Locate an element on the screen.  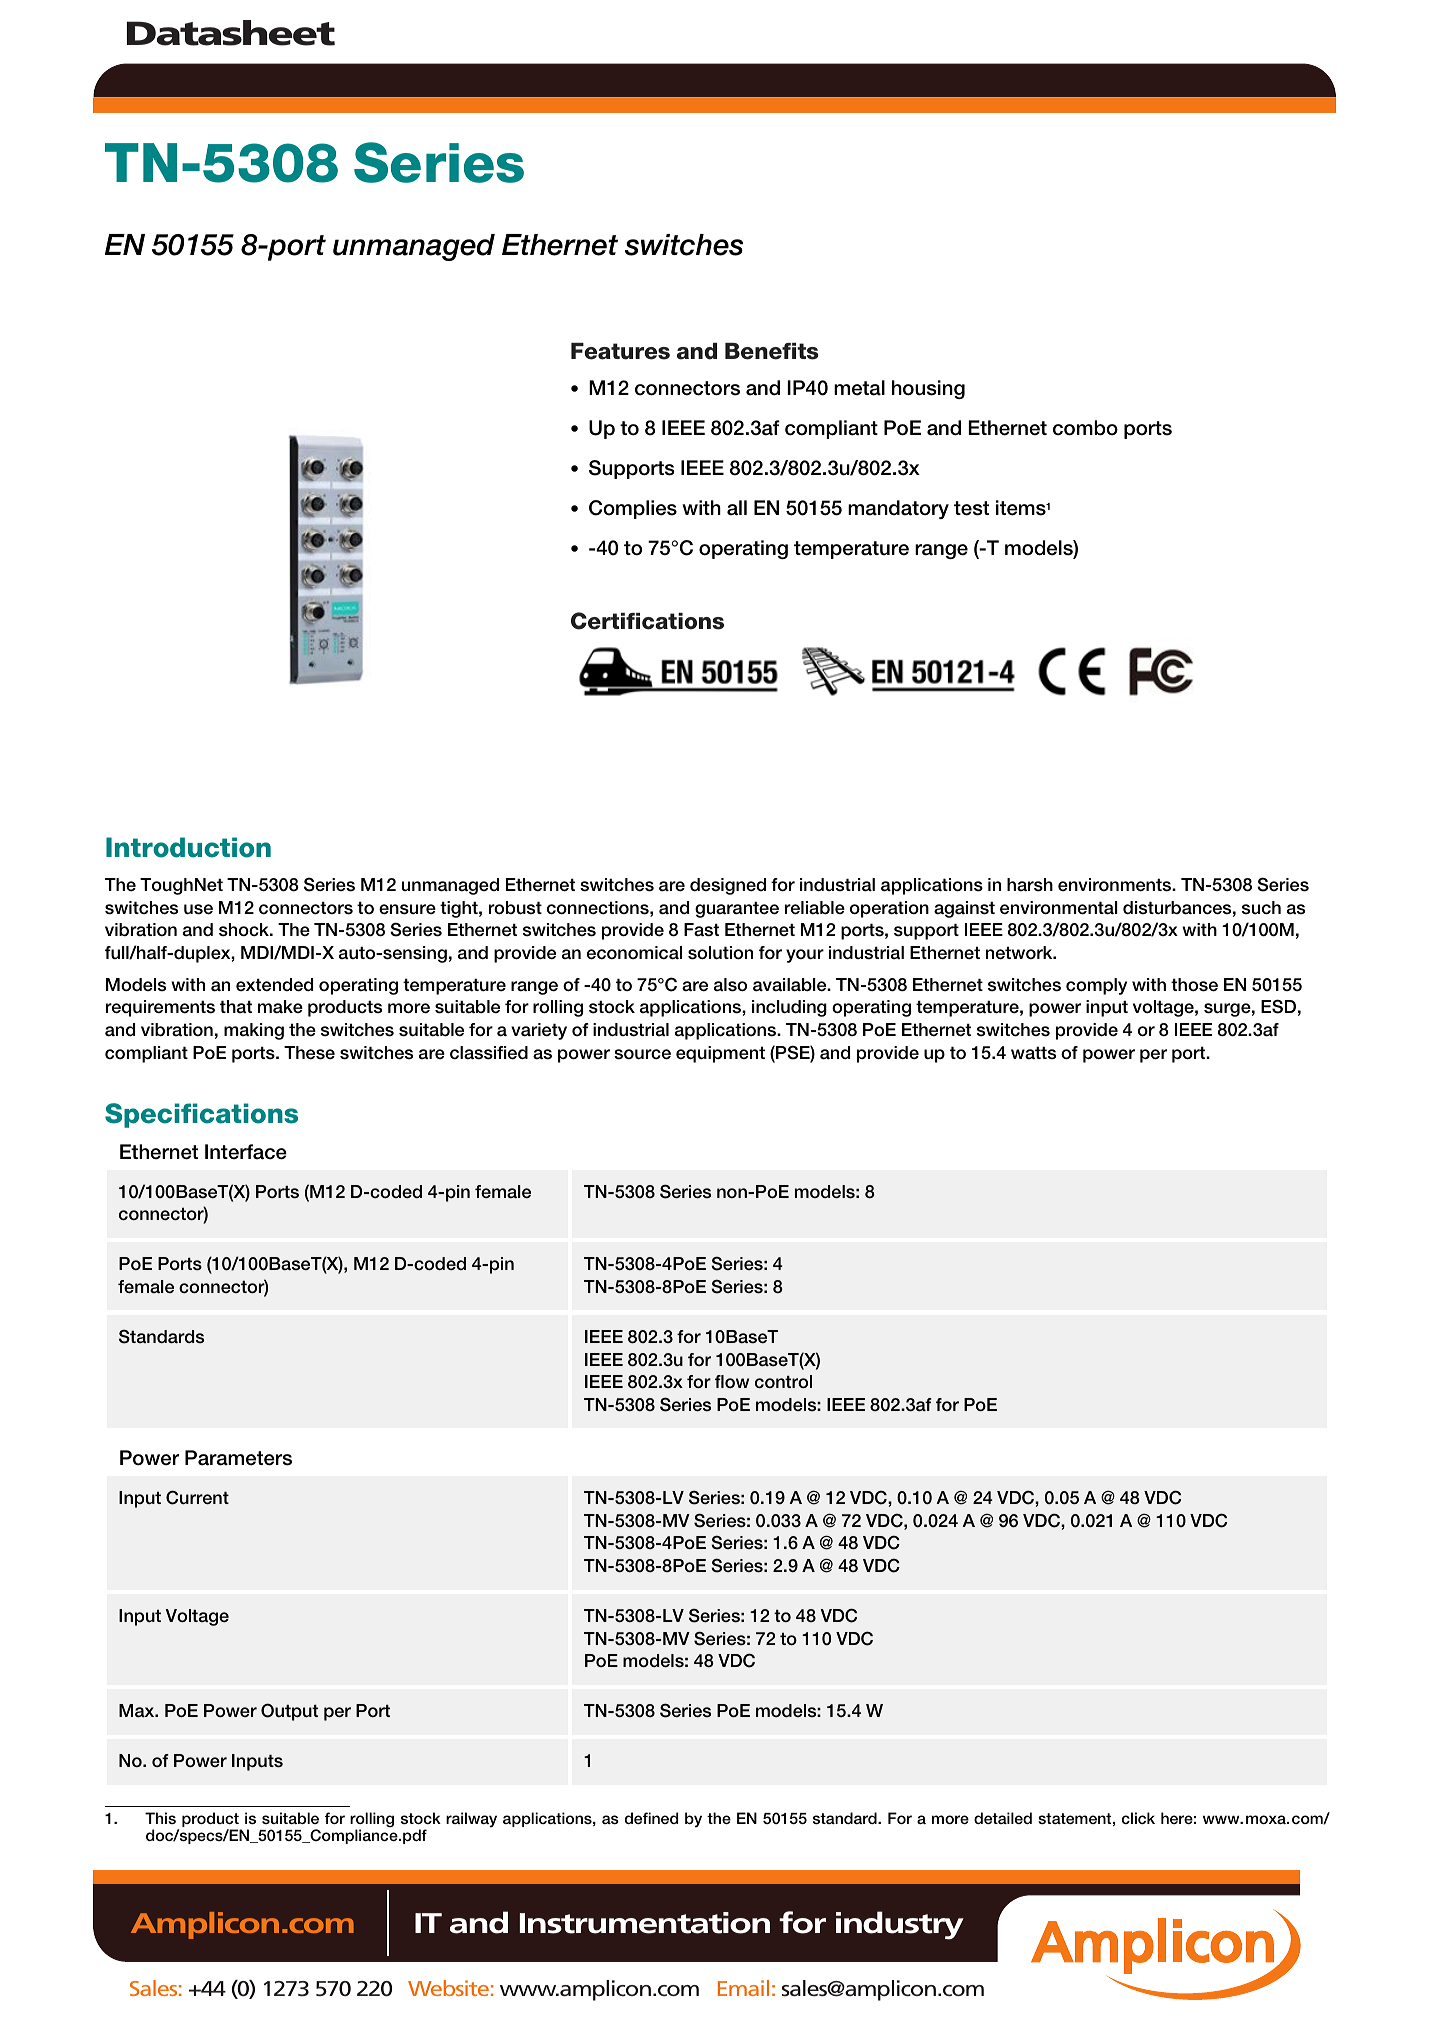
flow is located at coordinates (732, 1381).
